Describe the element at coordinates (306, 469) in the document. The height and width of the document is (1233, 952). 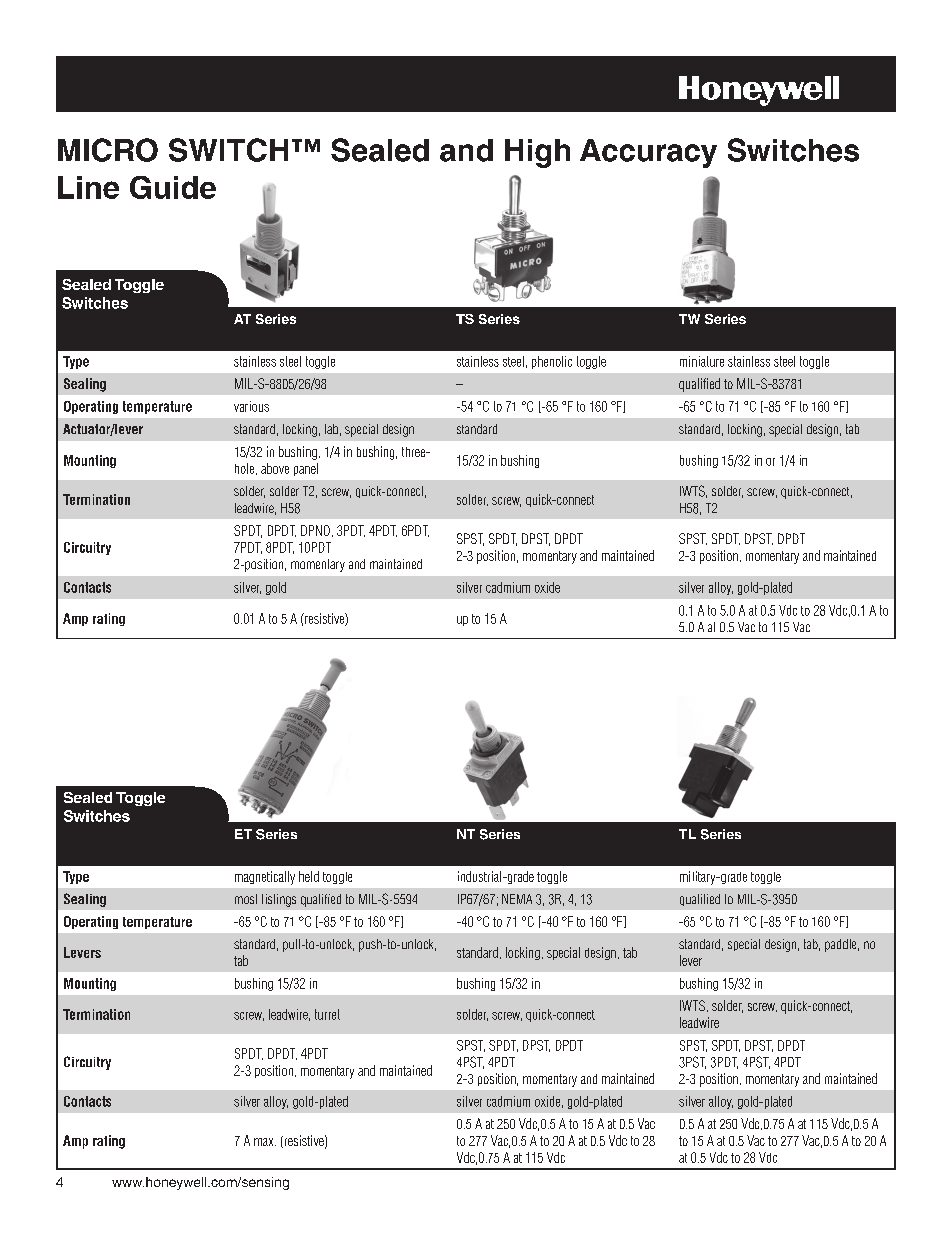
I see `panel` at that location.
